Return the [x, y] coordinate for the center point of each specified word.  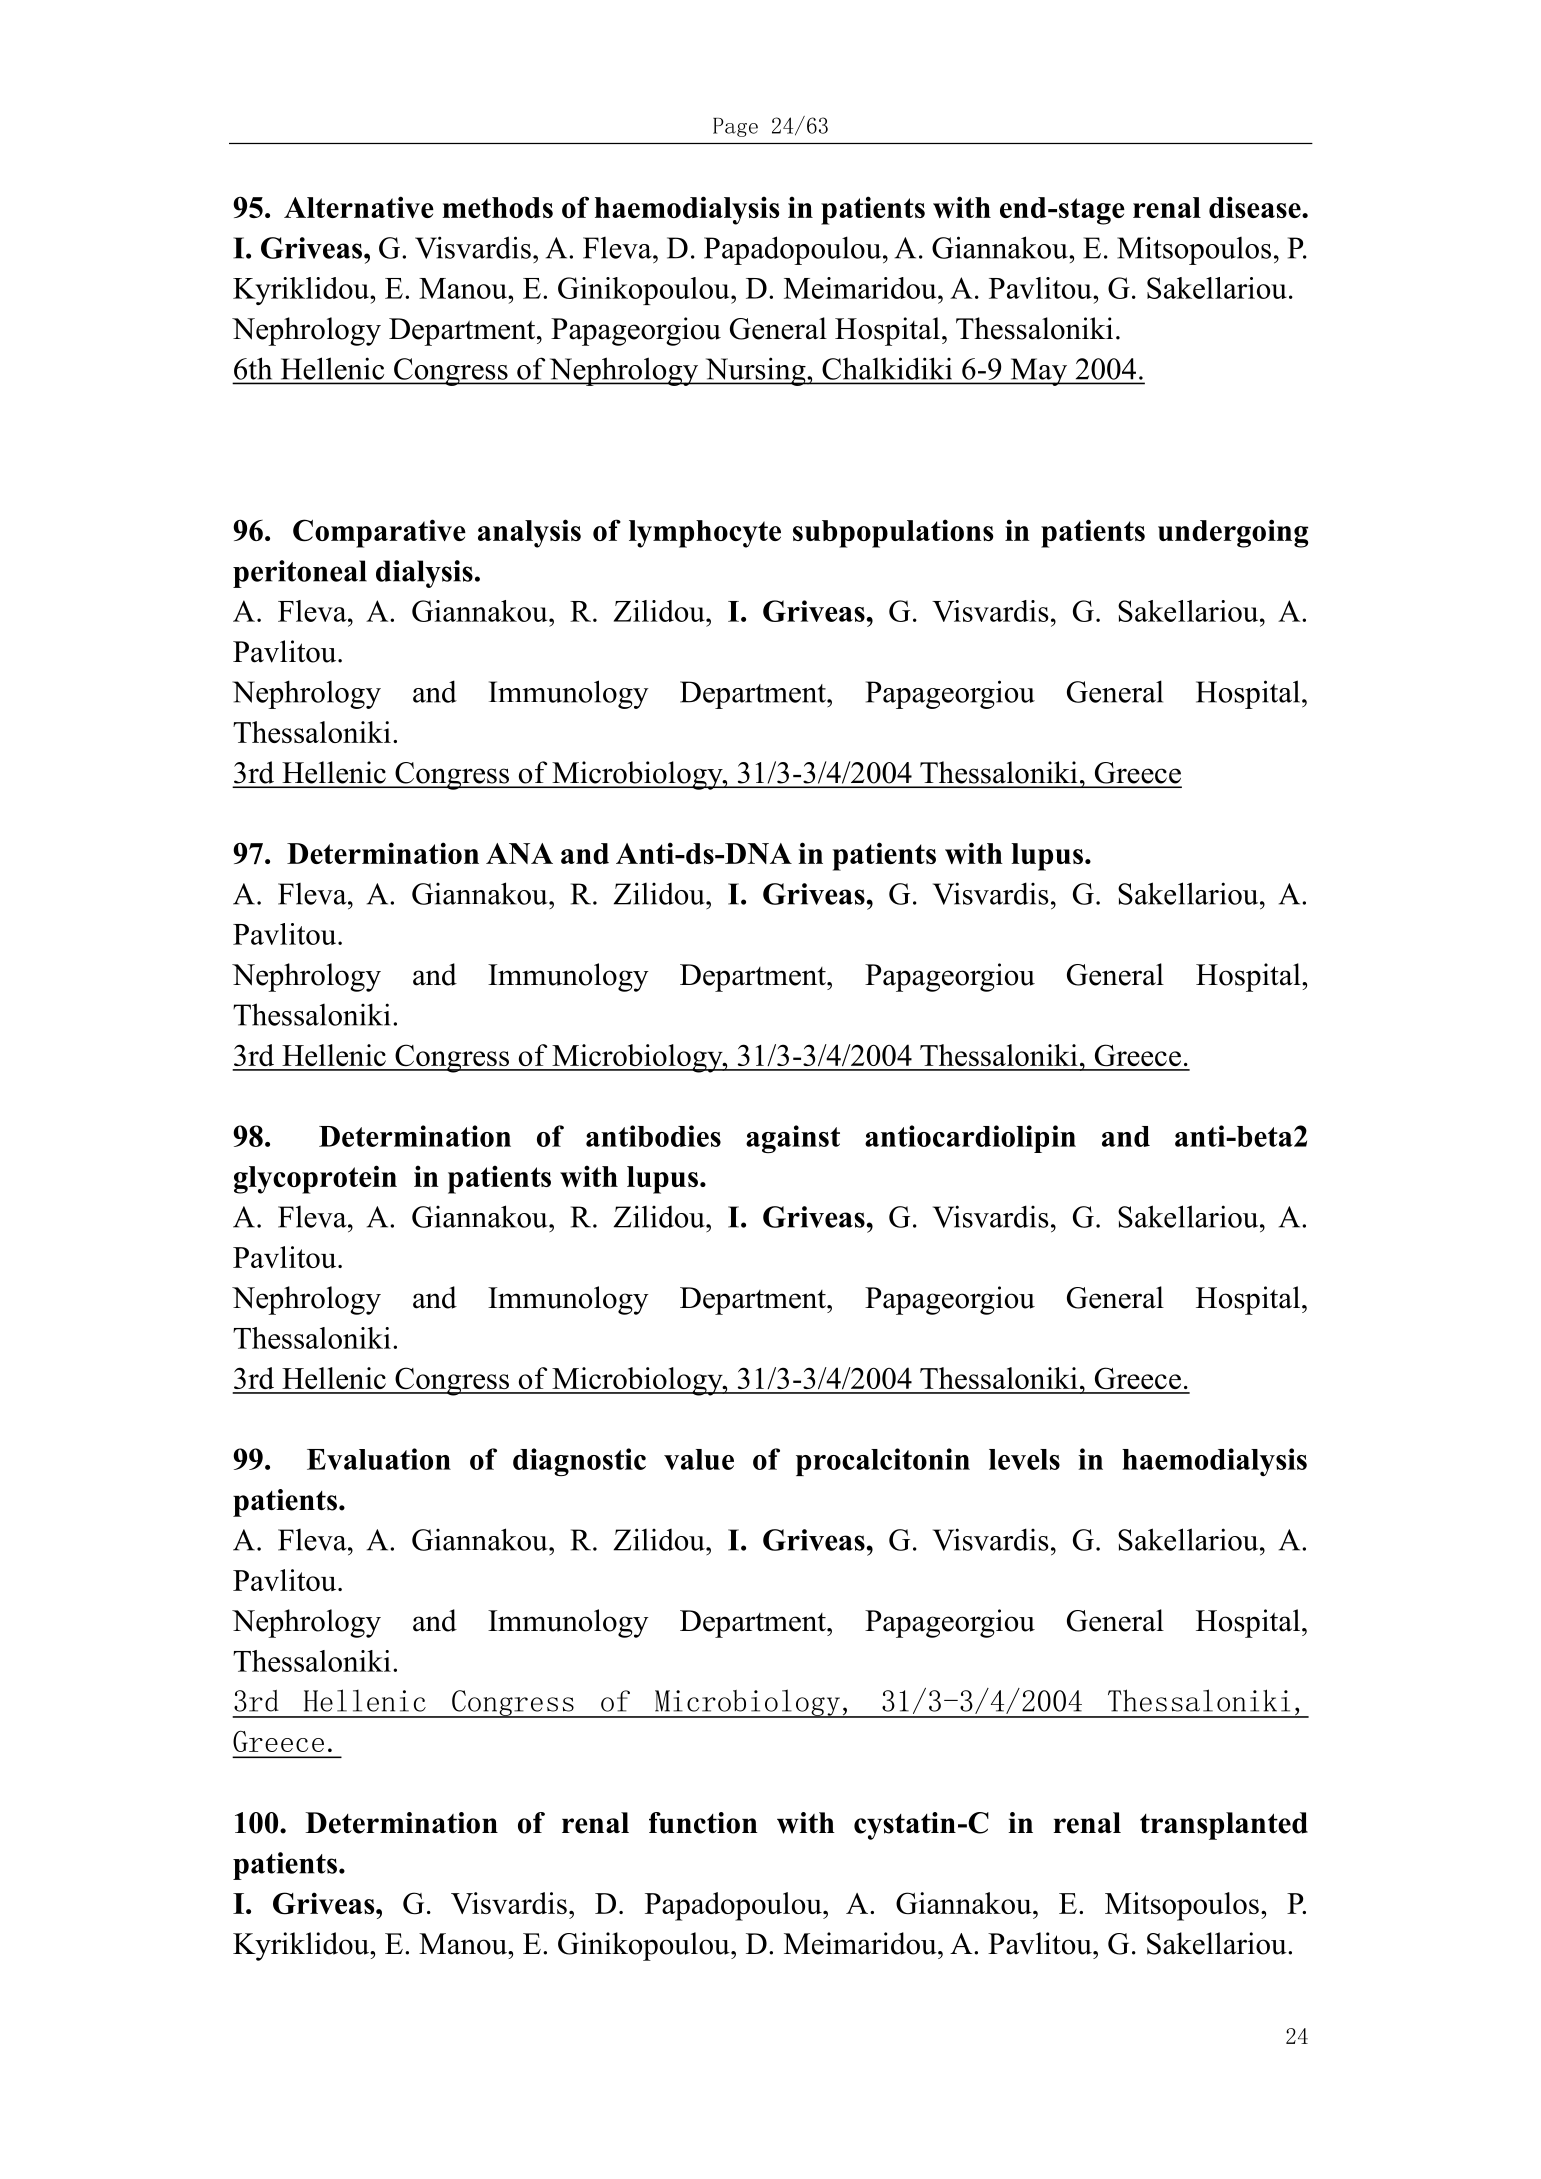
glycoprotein [315, 1179]
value [699, 1459]
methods [497, 207]
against [793, 1139]
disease [1256, 207]
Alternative [359, 207]
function [703, 1823]
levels [1024, 1459]
